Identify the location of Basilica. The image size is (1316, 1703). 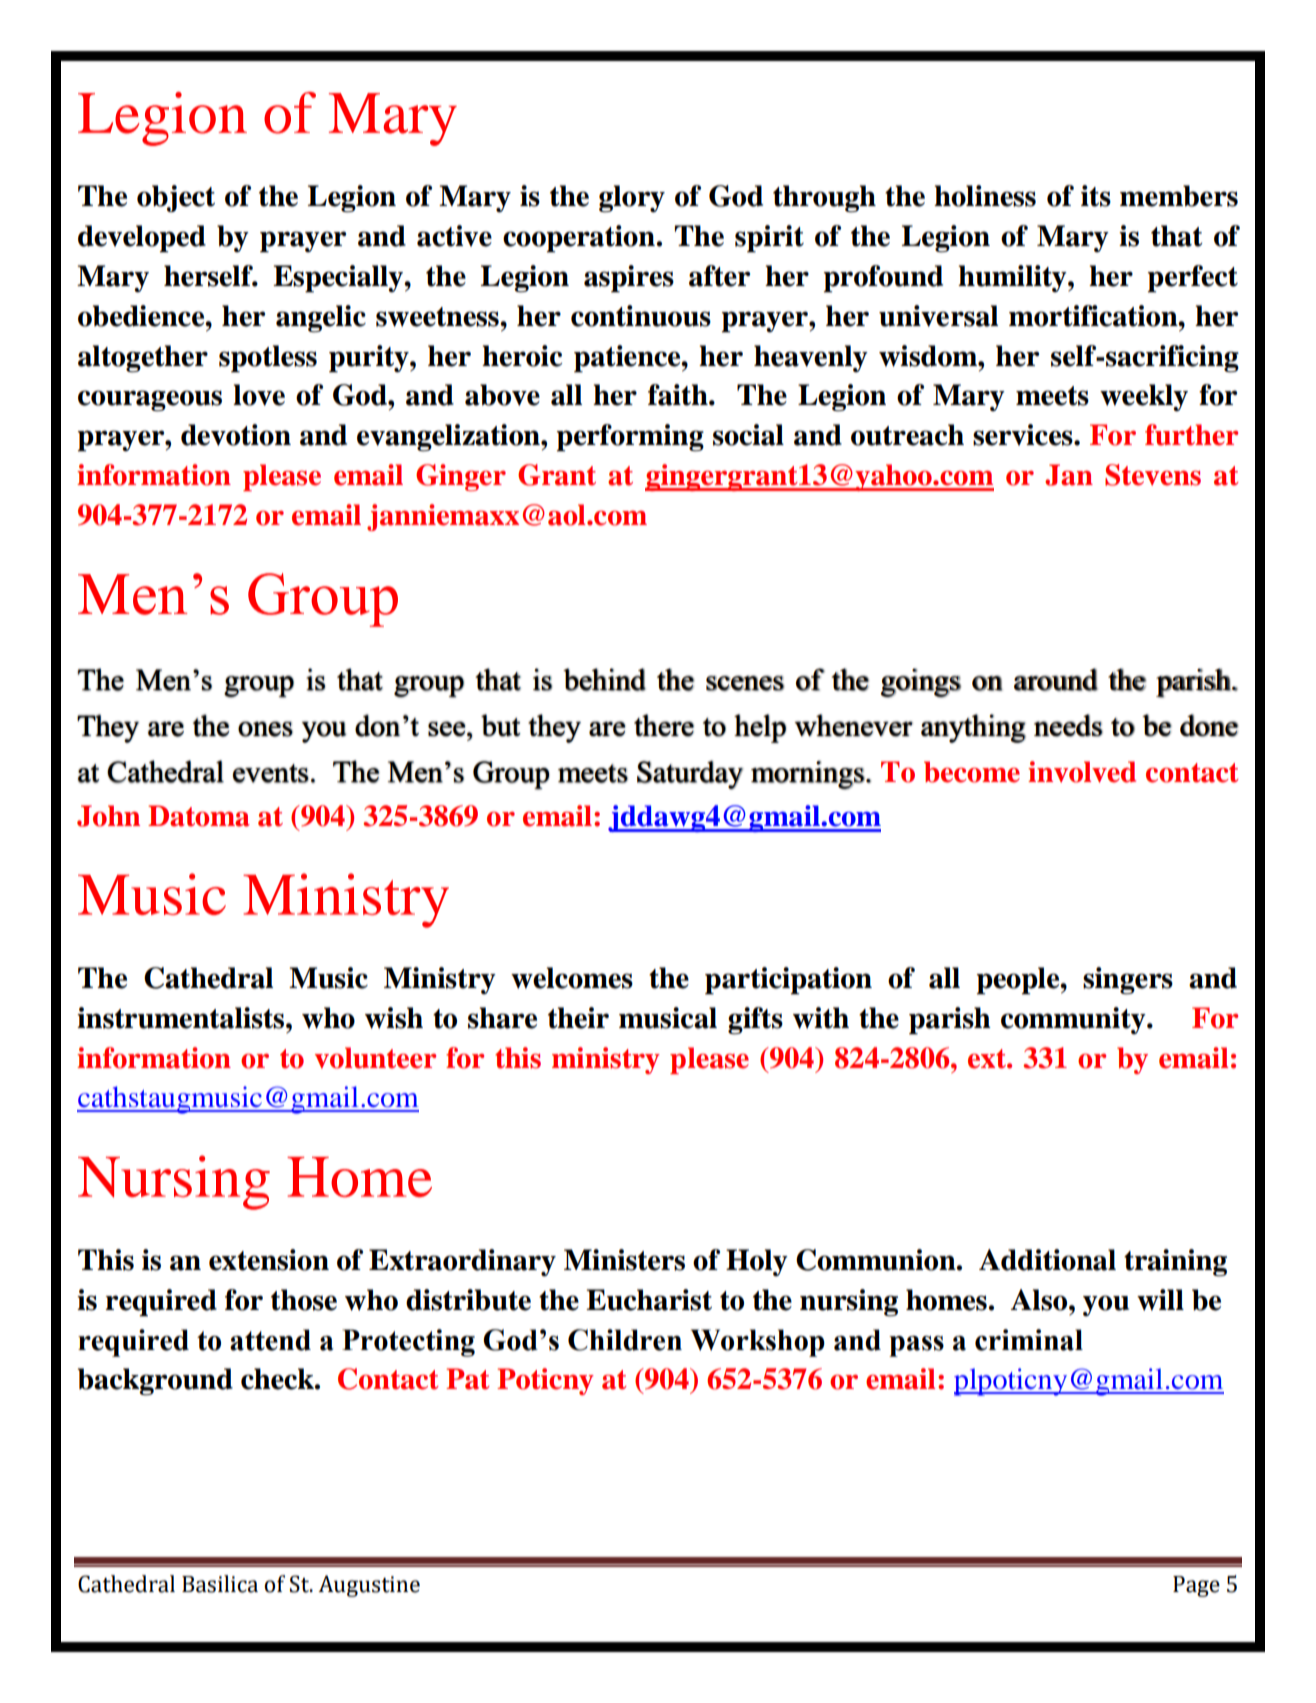
(220, 1584).
